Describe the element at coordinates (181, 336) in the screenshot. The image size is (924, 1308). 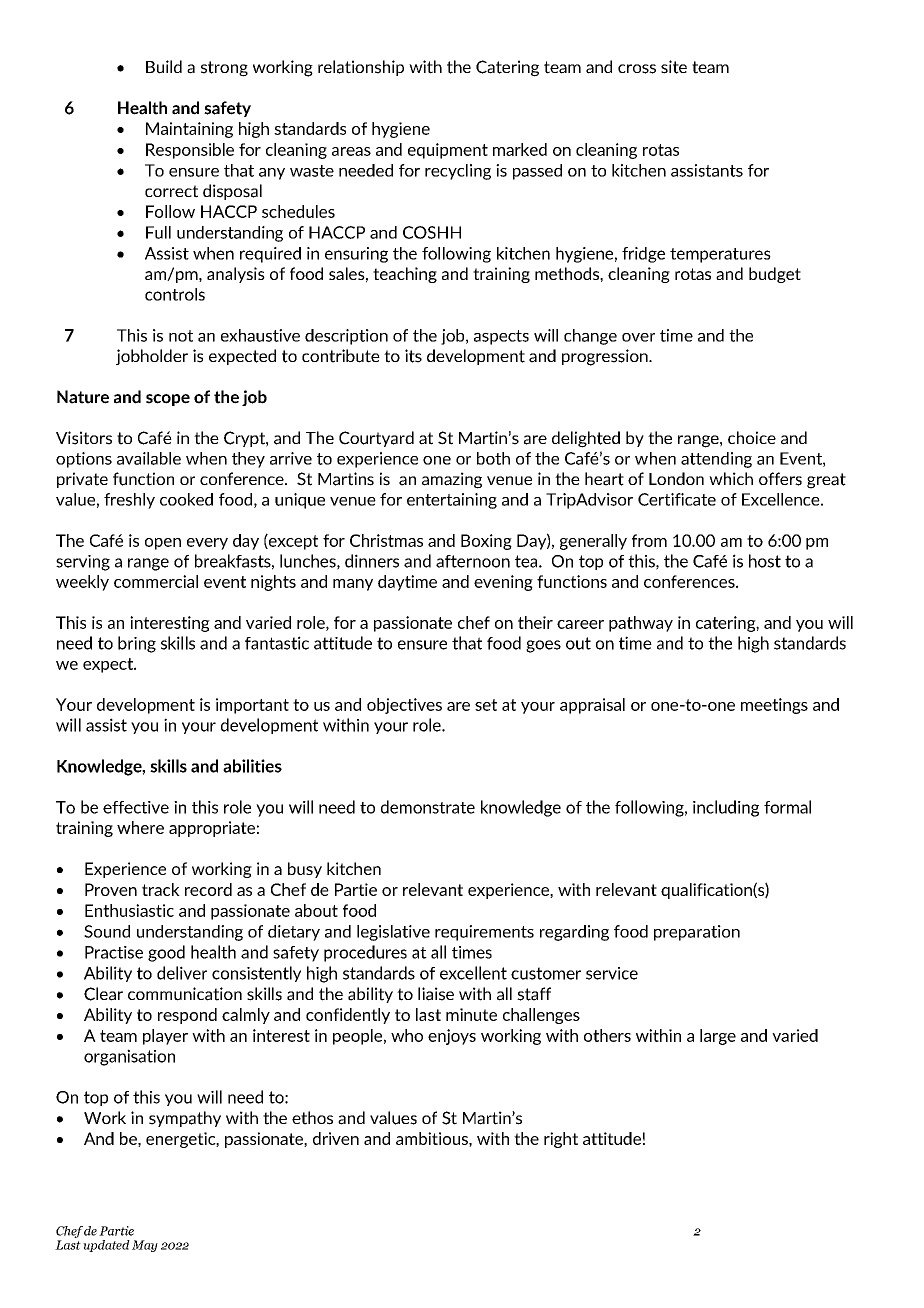
I see `not` at that location.
